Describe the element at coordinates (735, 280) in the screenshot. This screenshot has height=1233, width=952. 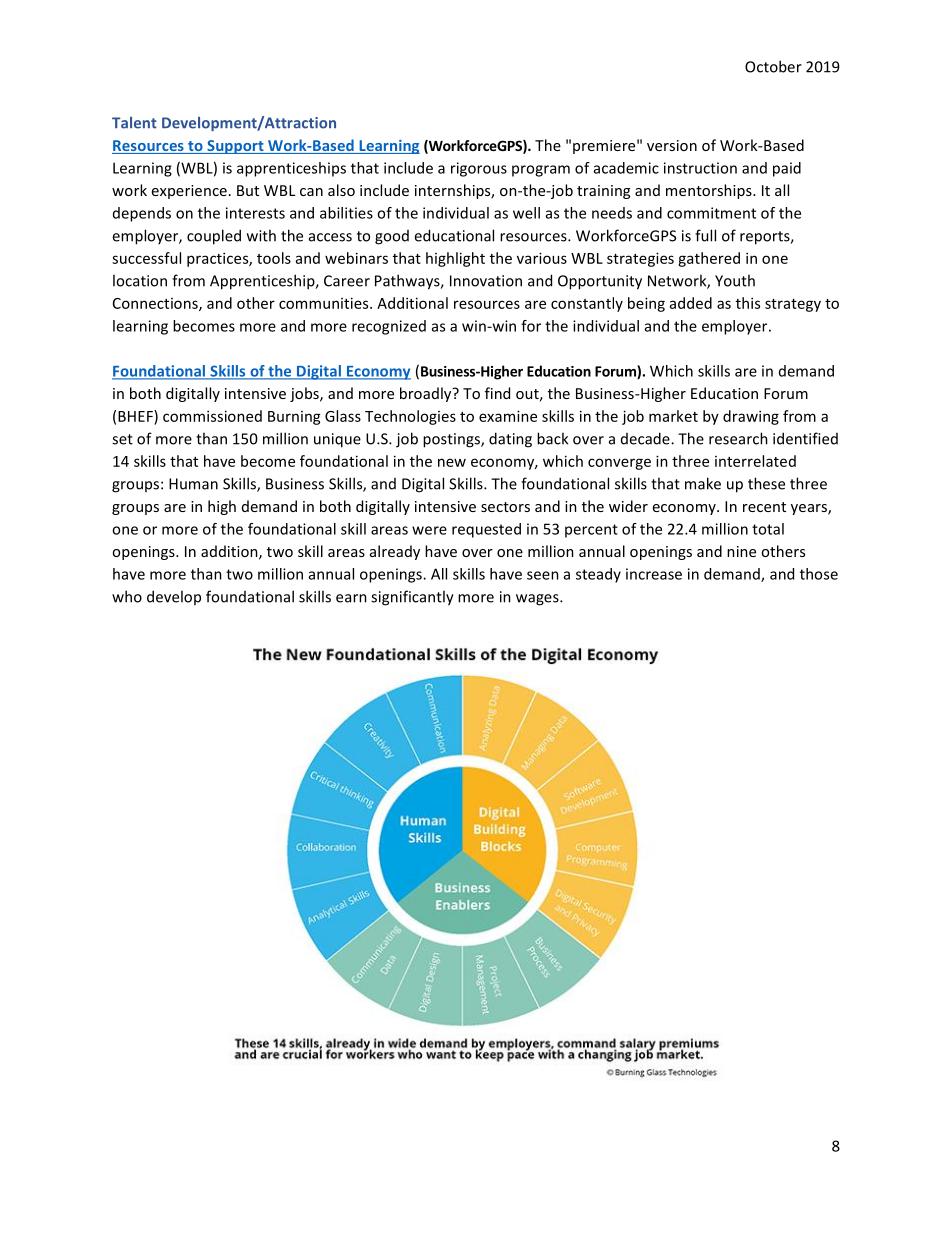
I see `Youth` at that location.
